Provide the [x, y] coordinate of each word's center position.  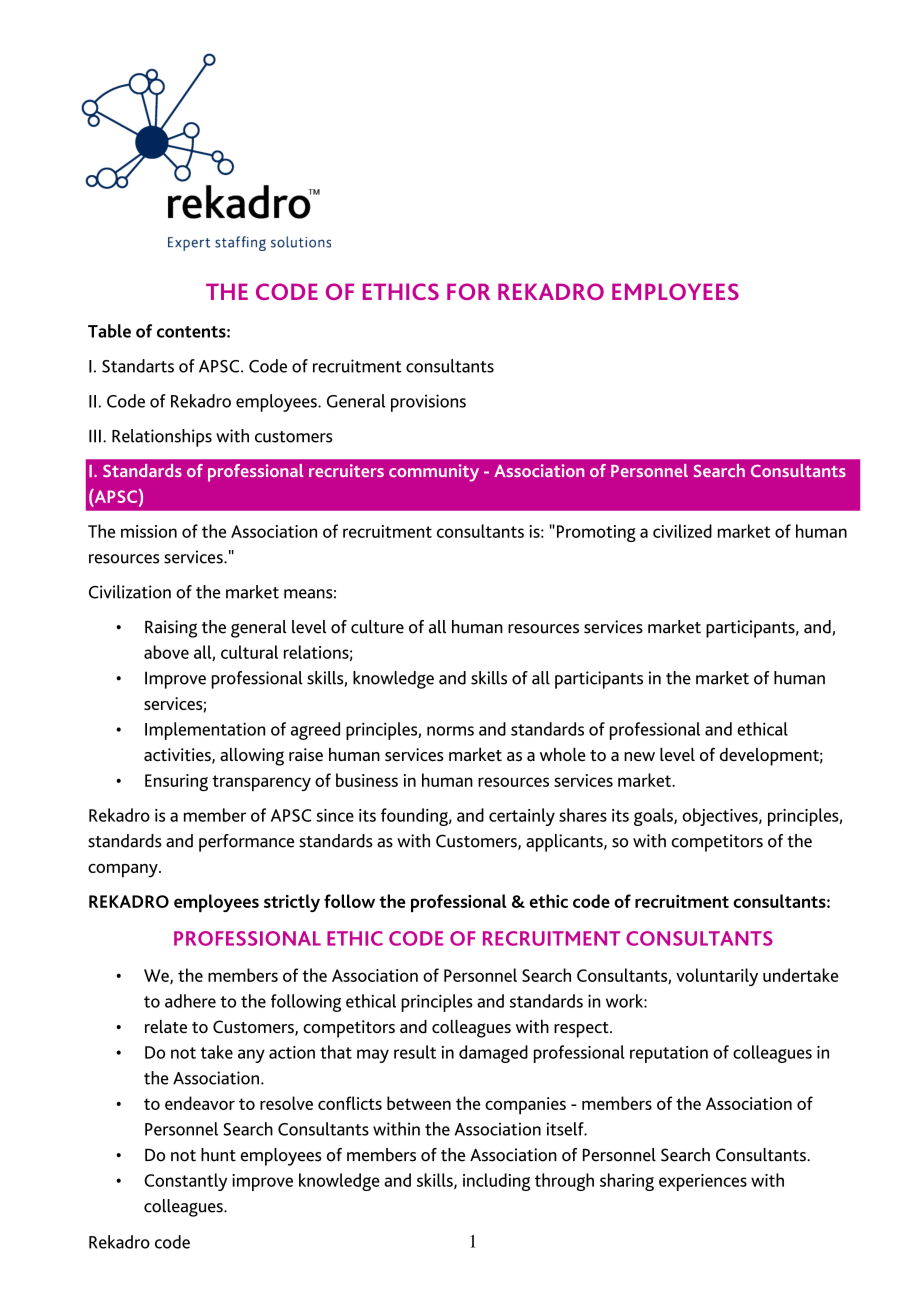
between [419, 1103]
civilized [682, 531]
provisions [428, 403]
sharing [627, 1182]
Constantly [185, 1182]
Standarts [138, 366]
